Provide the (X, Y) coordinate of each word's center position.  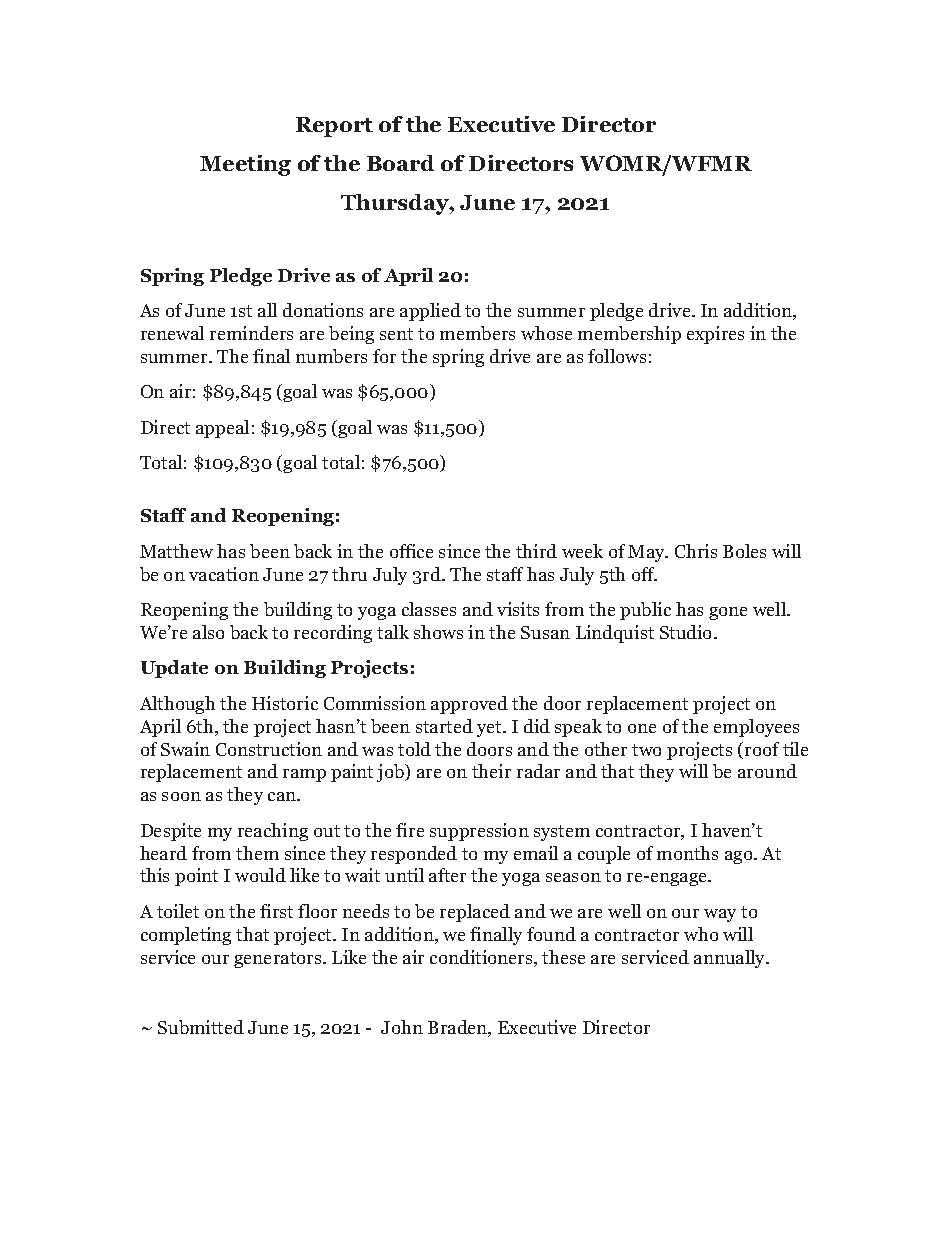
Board (400, 163)
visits (518, 609)
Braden (459, 1028)
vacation (224, 574)
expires (715, 335)
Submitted (201, 1027)
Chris (696, 551)
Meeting (245, 165)
